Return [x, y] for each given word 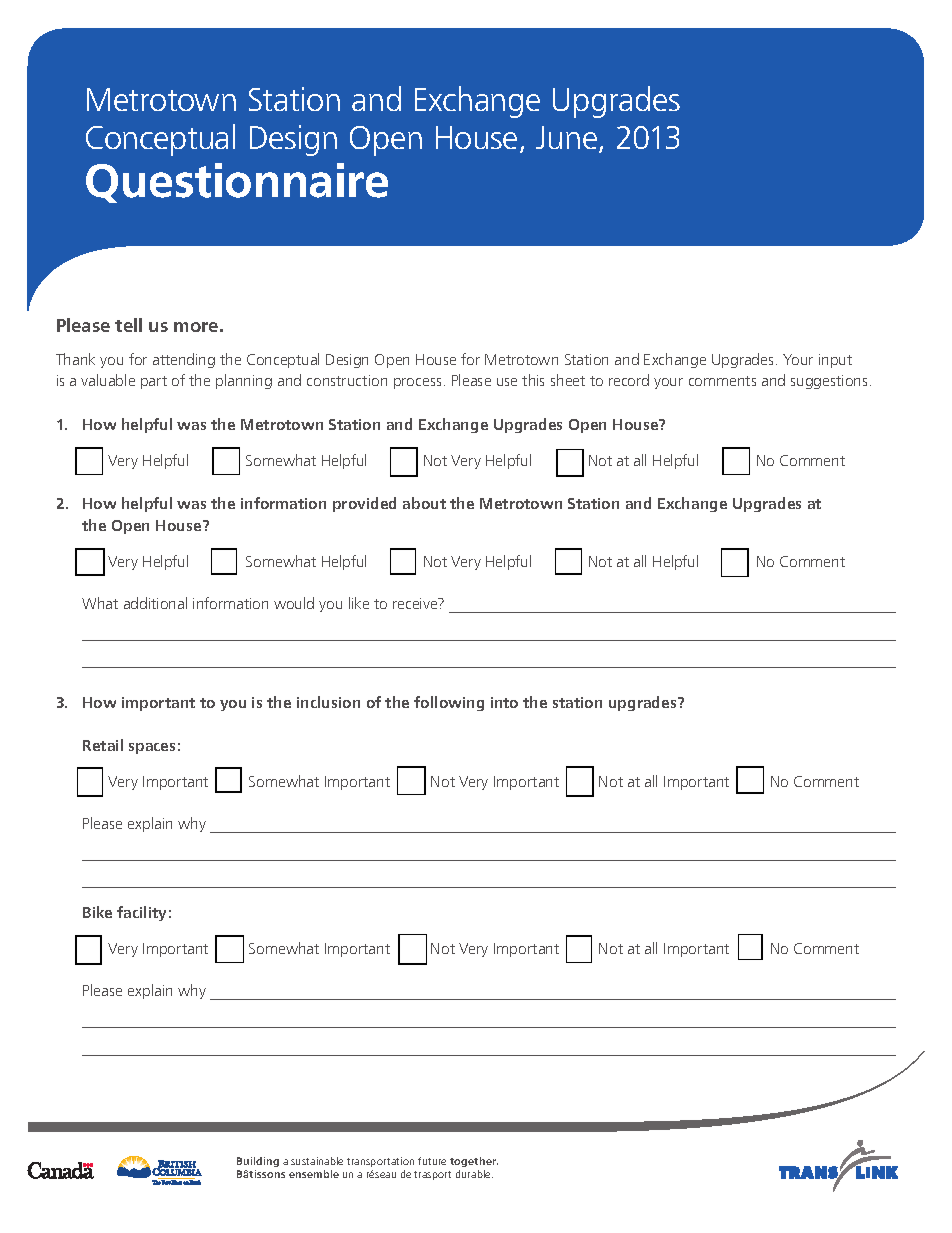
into [504, 702]
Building [258, 1164]
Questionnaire [237, 183]
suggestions [829, 382]
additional [155, 603]
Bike [97, 912]
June [568, 139]
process [417, 383]
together [474, 1164]
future [432, 1161]
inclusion [328, 702]
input [835, 361]
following [449, 703]
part [154, 382]
